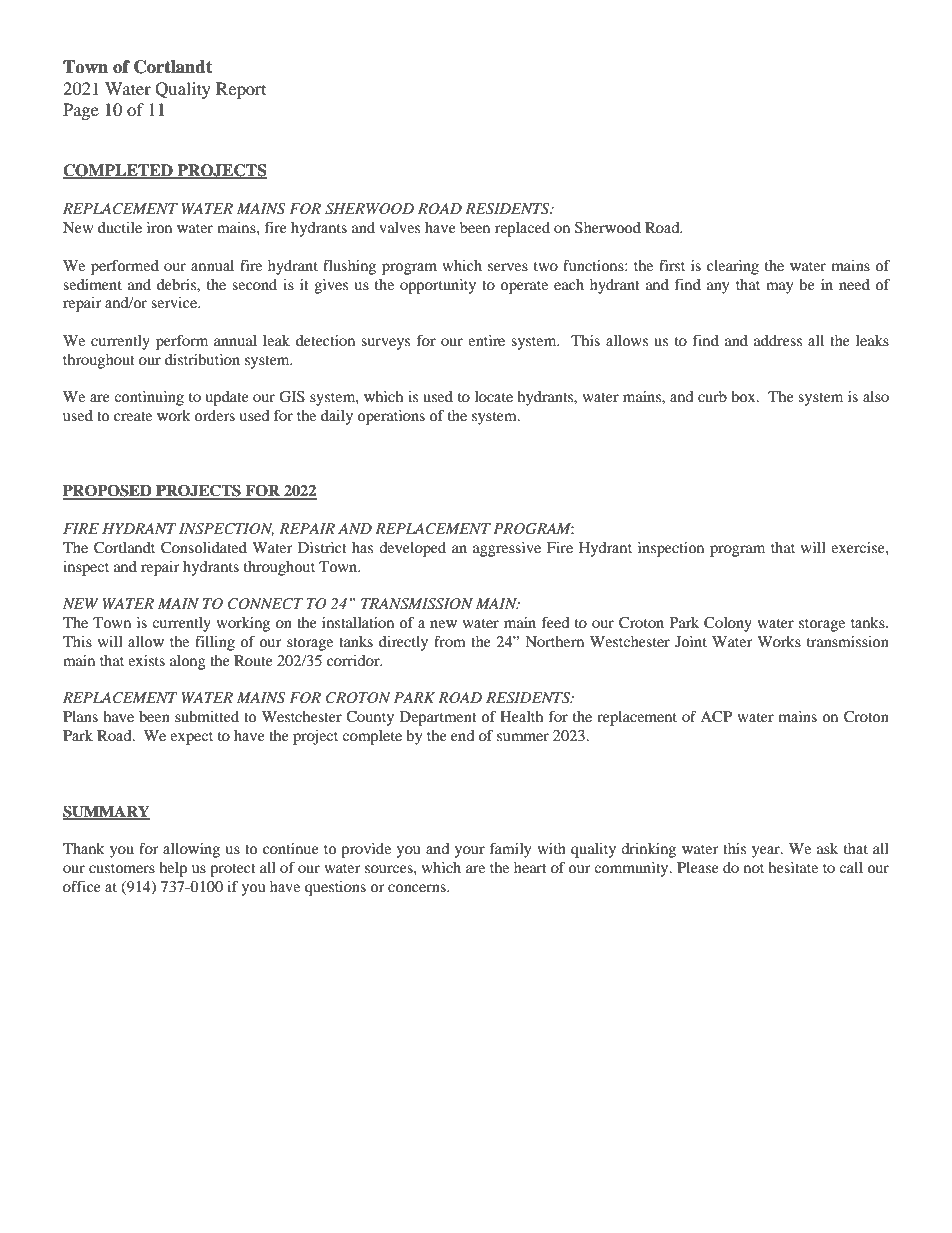  I want to click on may, so click(779, 288).
